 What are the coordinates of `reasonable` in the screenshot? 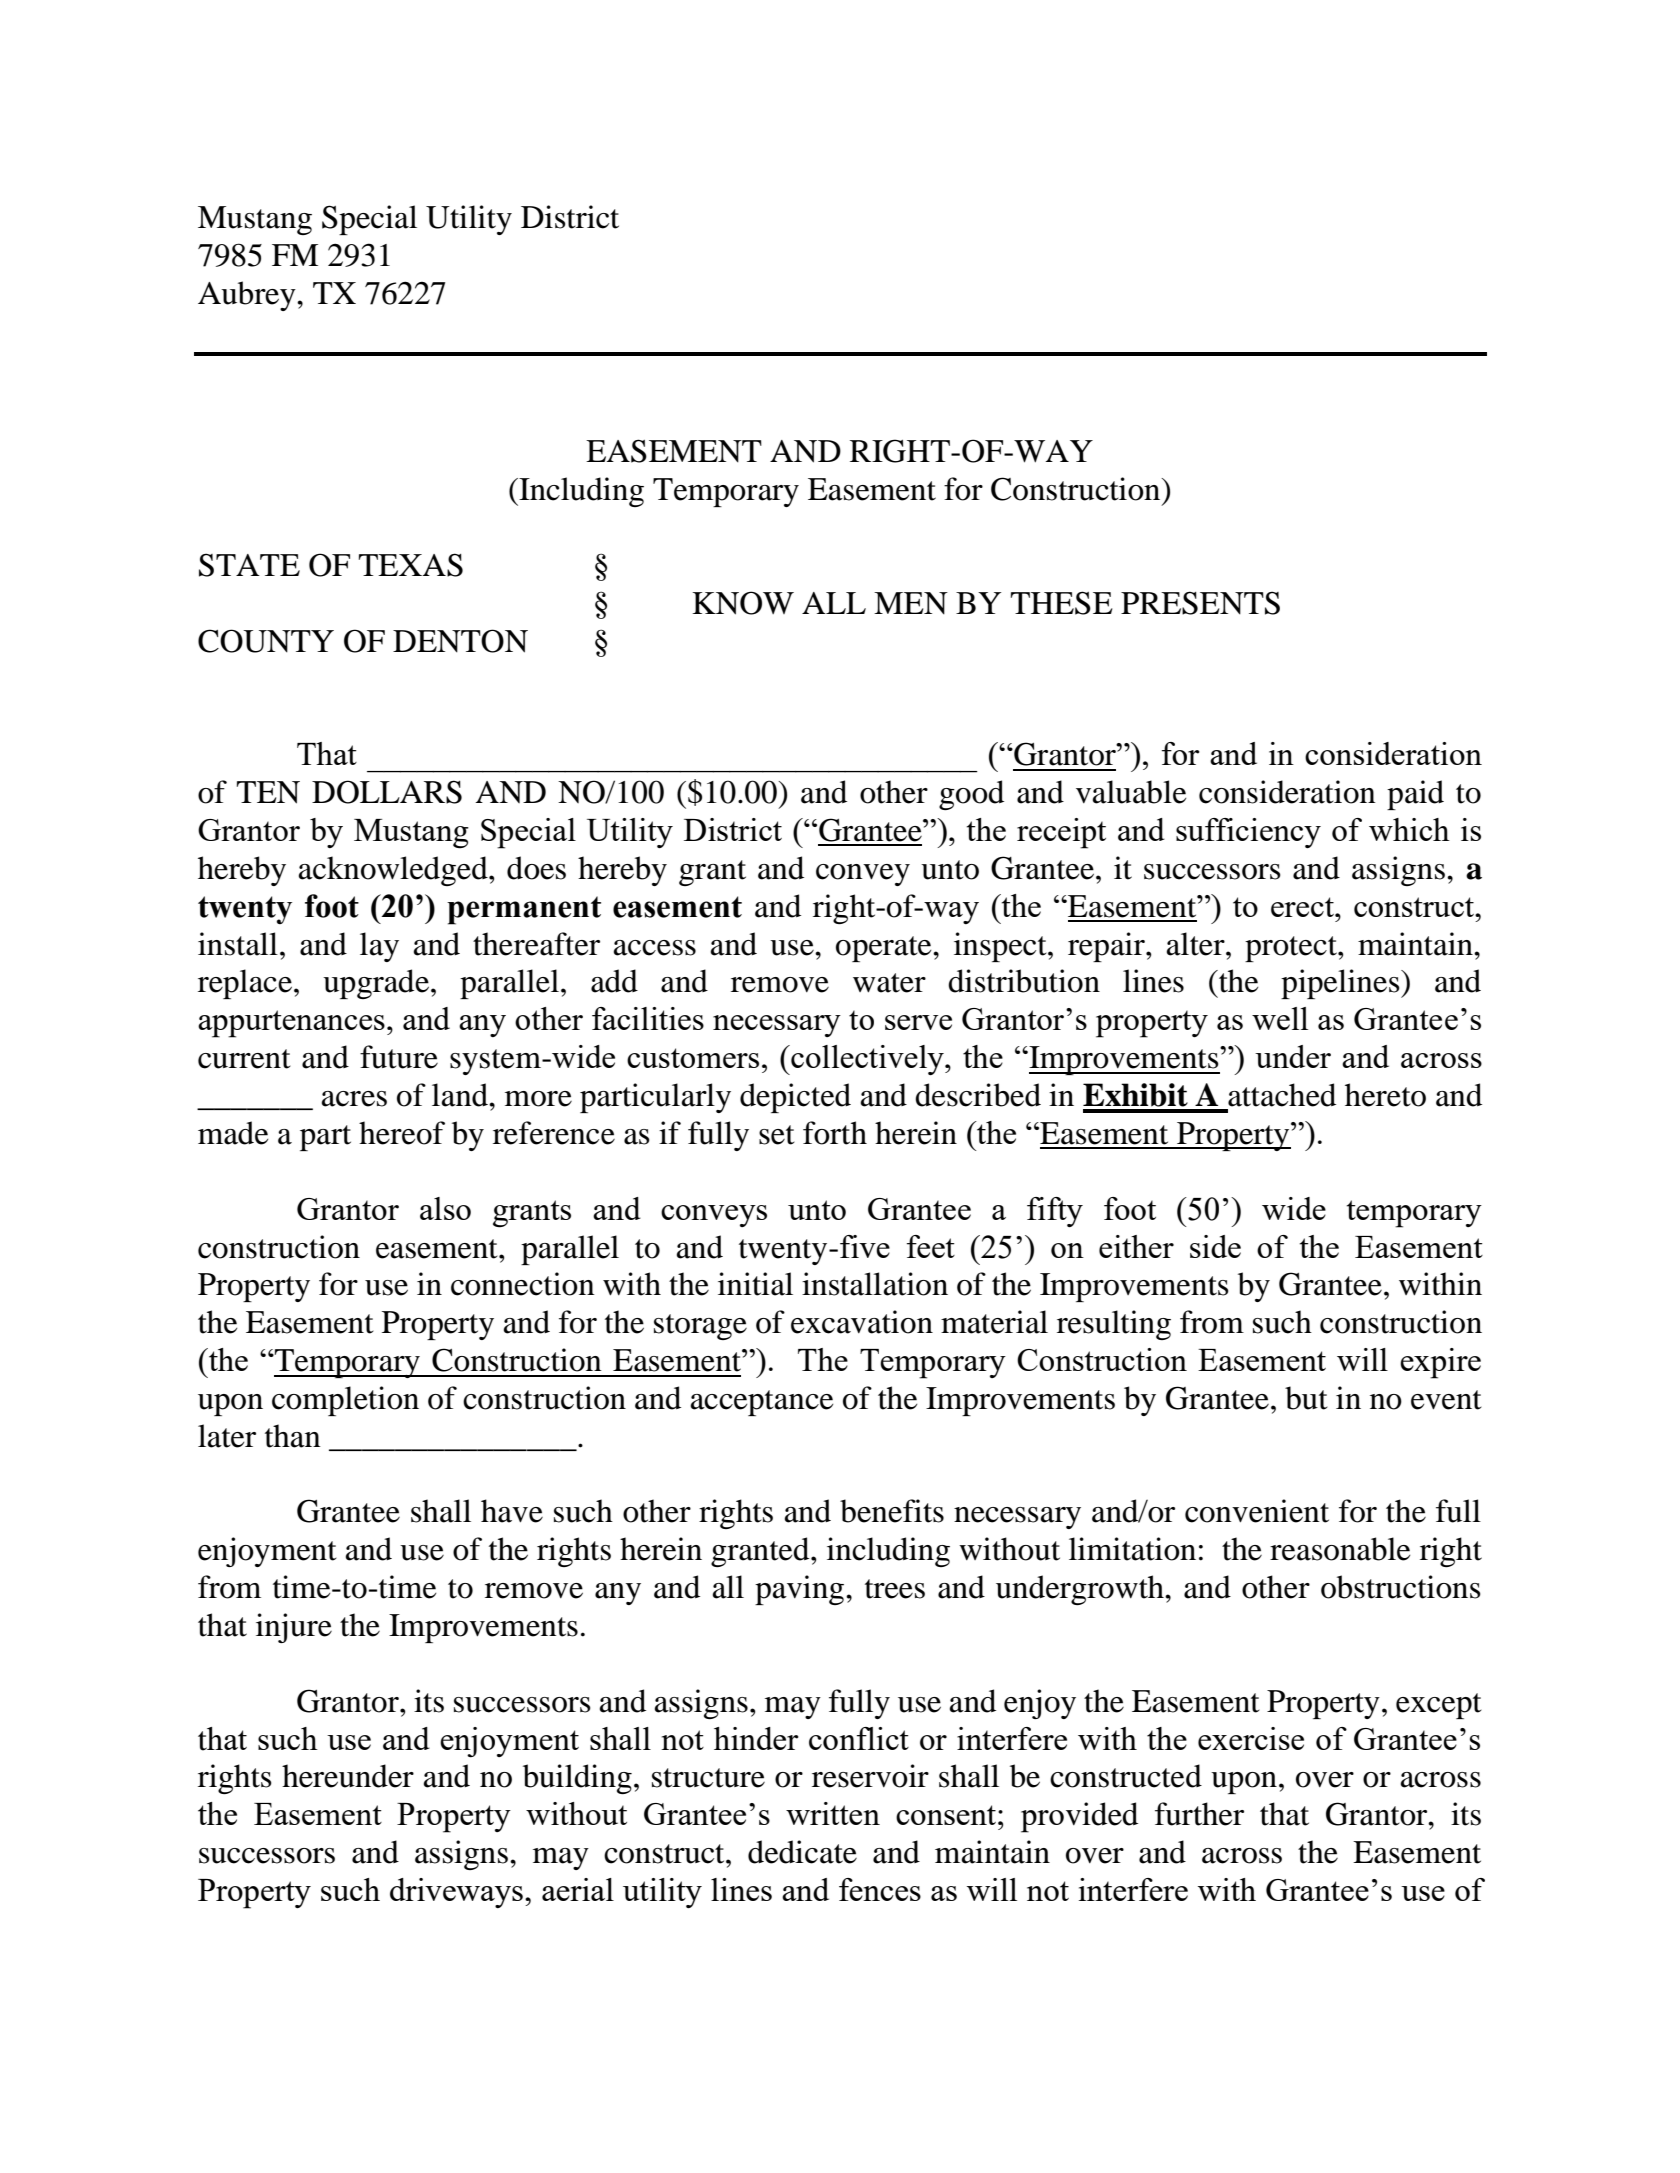 It's located at (1340, 1549).
